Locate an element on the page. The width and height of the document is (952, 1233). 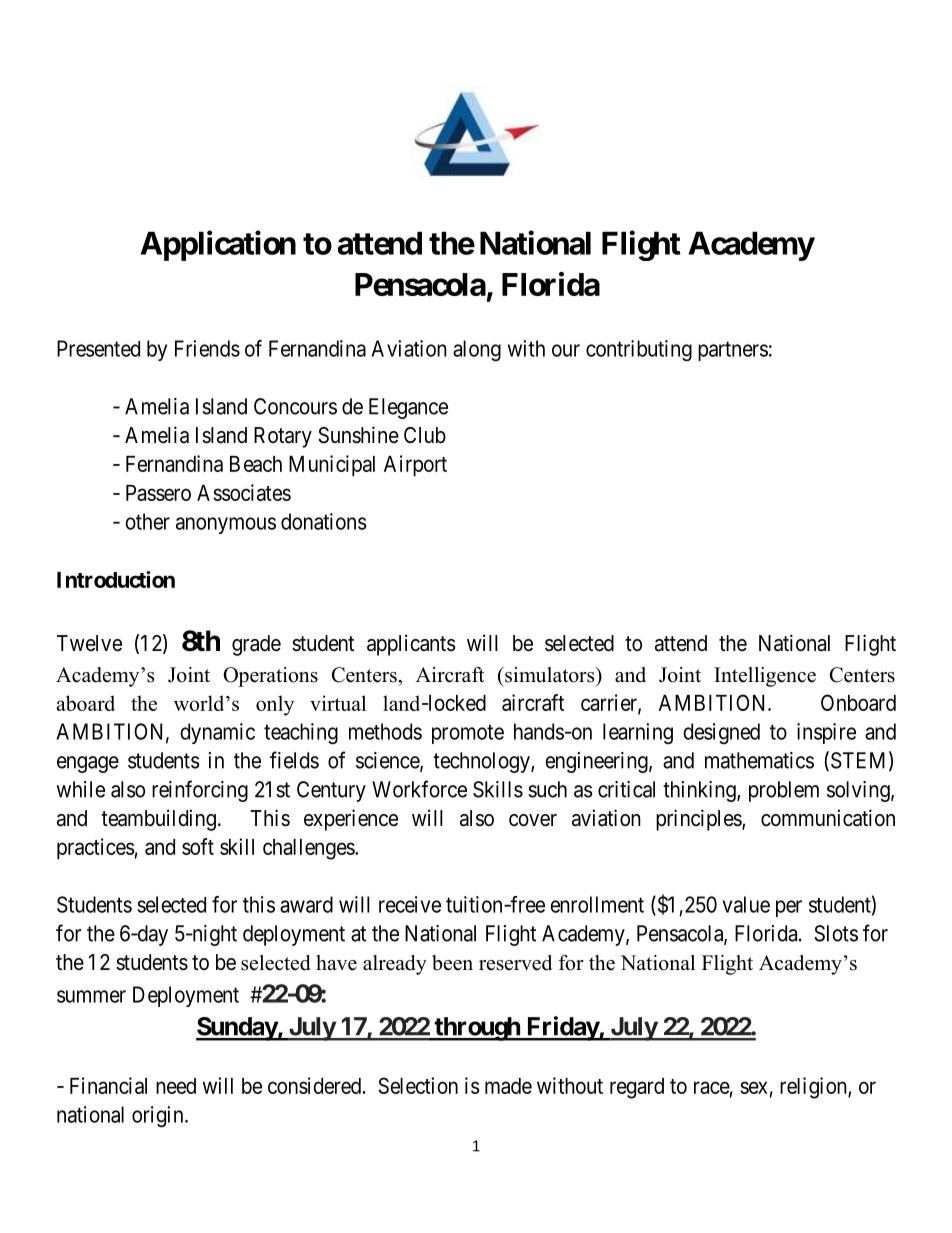
along is located at coordinates (477, 350).
